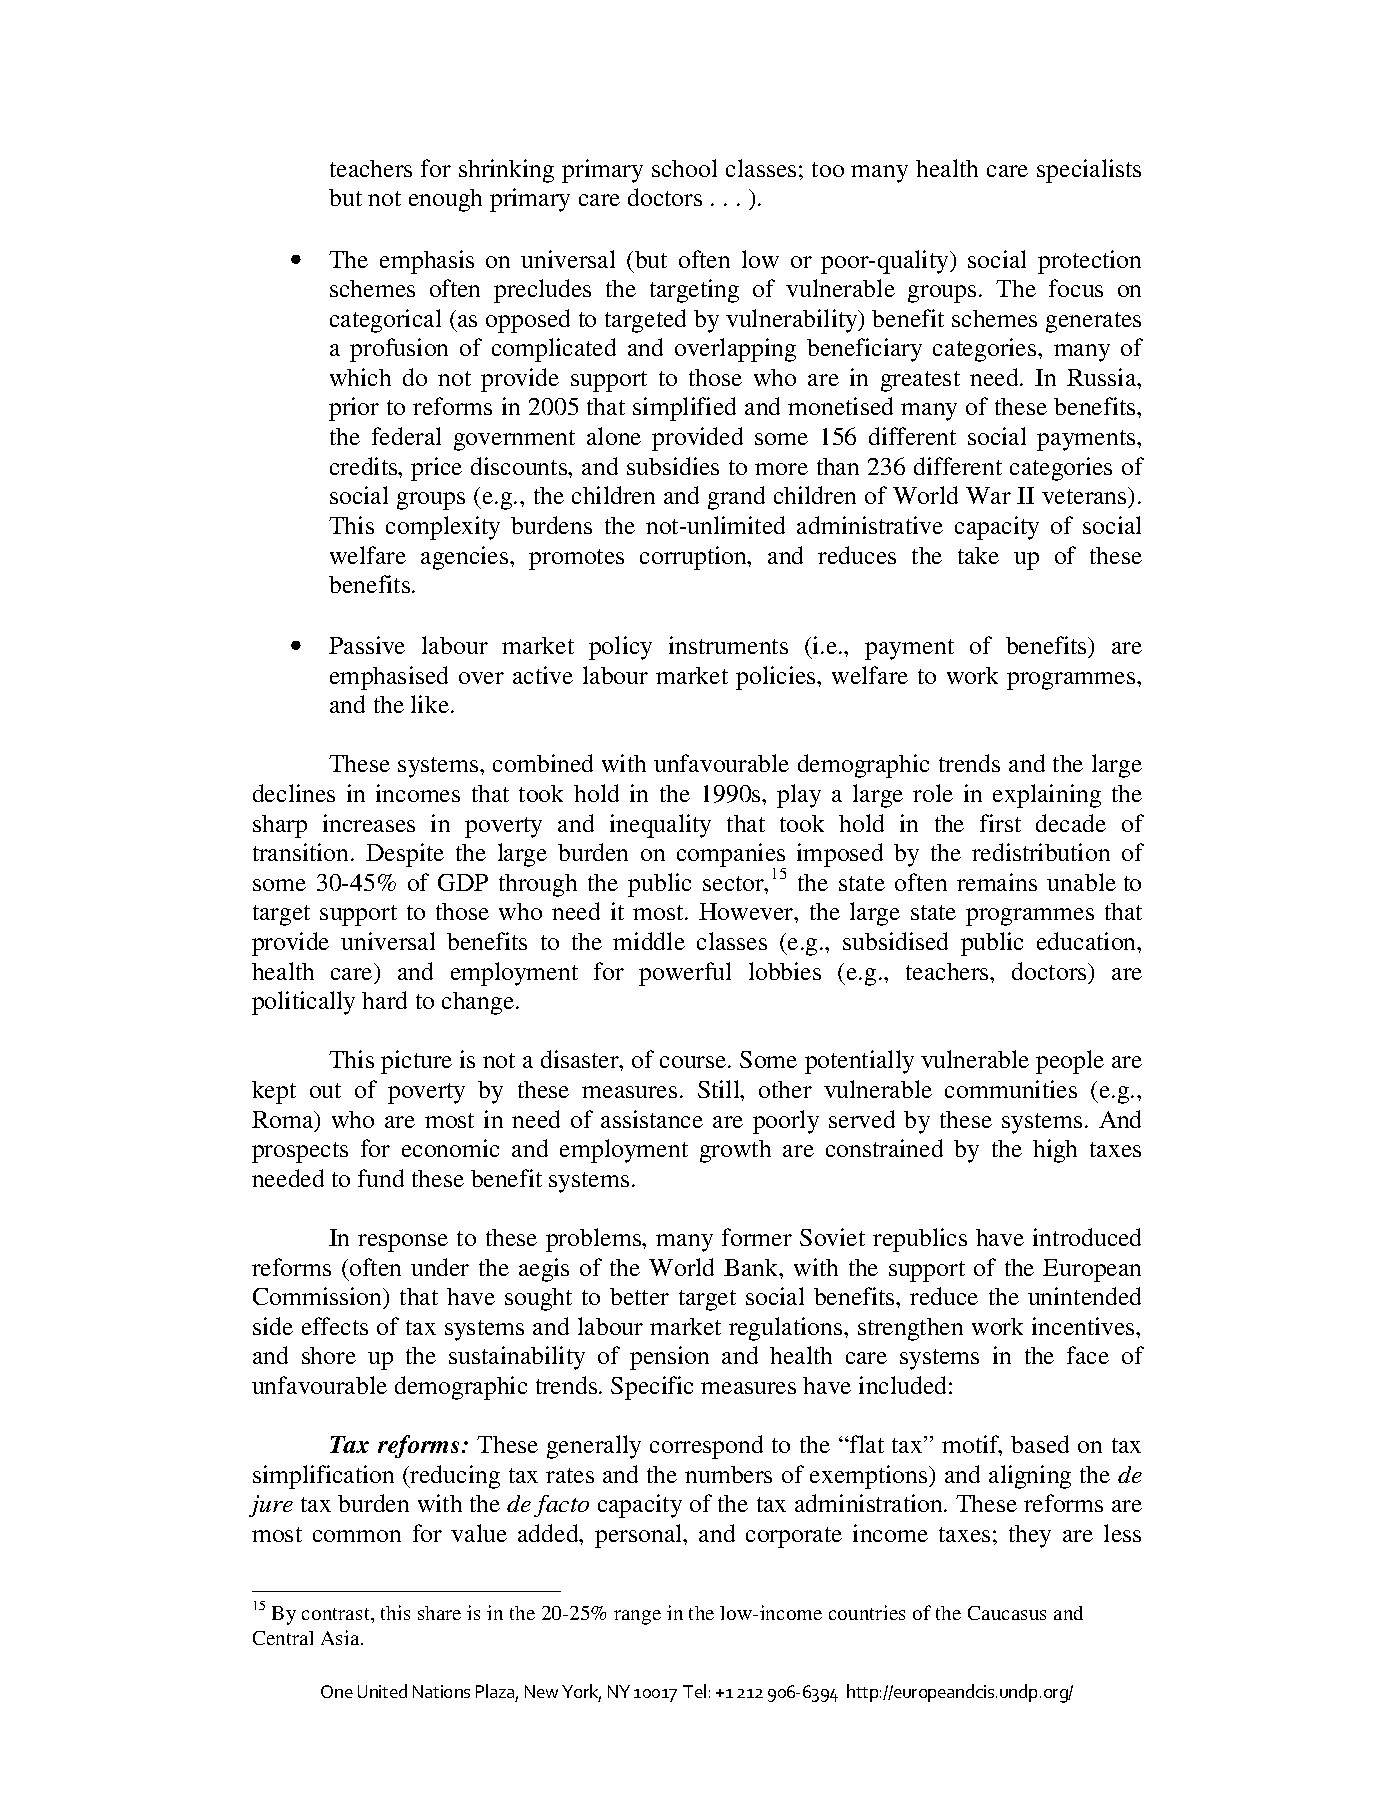 The width and height of the document is (1396, 1807). What do you see at coordinates (649, 941) in the document?
I see `middle` at bounding box center [649, 941].
